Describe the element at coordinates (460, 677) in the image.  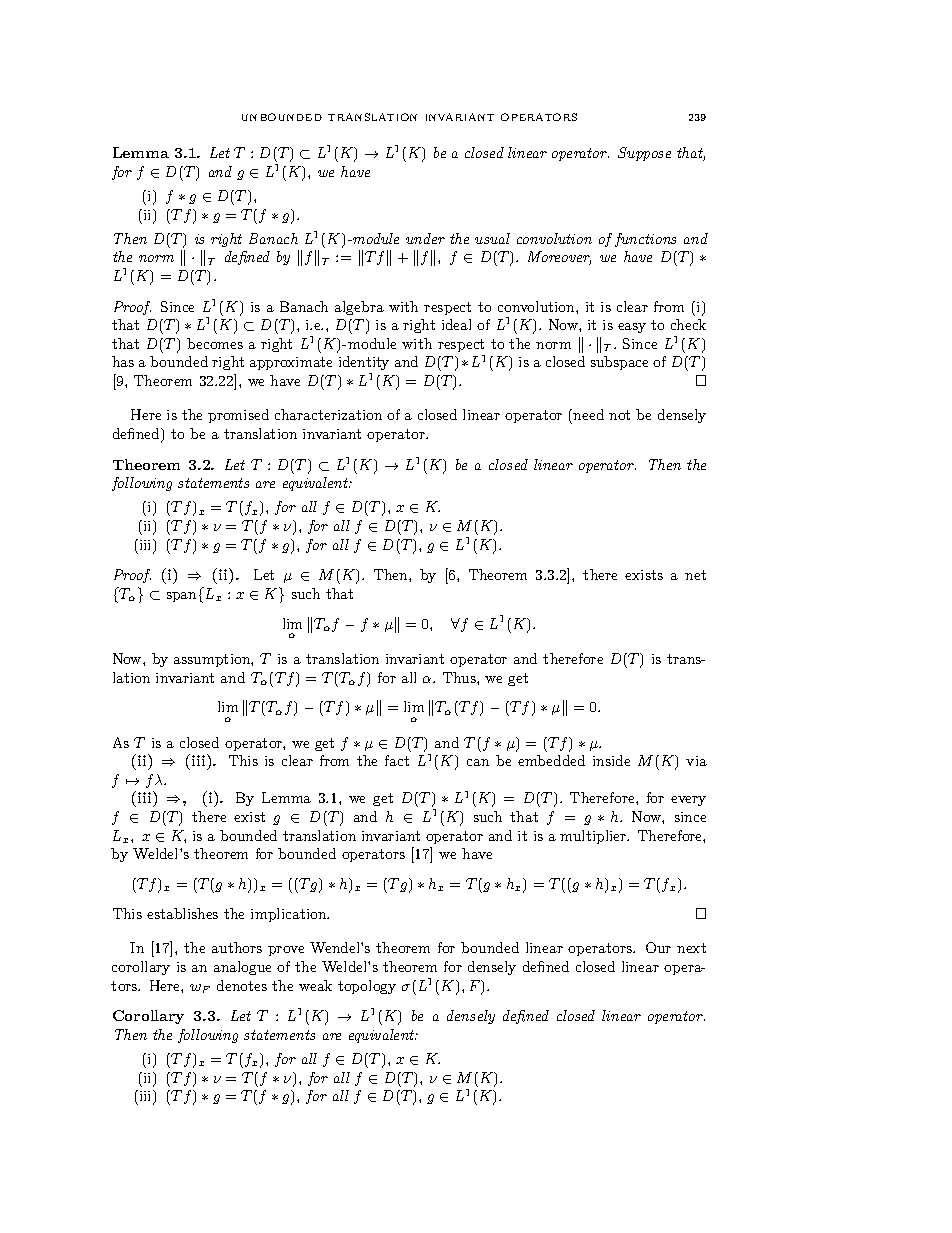
I see `Thus` at that location.
